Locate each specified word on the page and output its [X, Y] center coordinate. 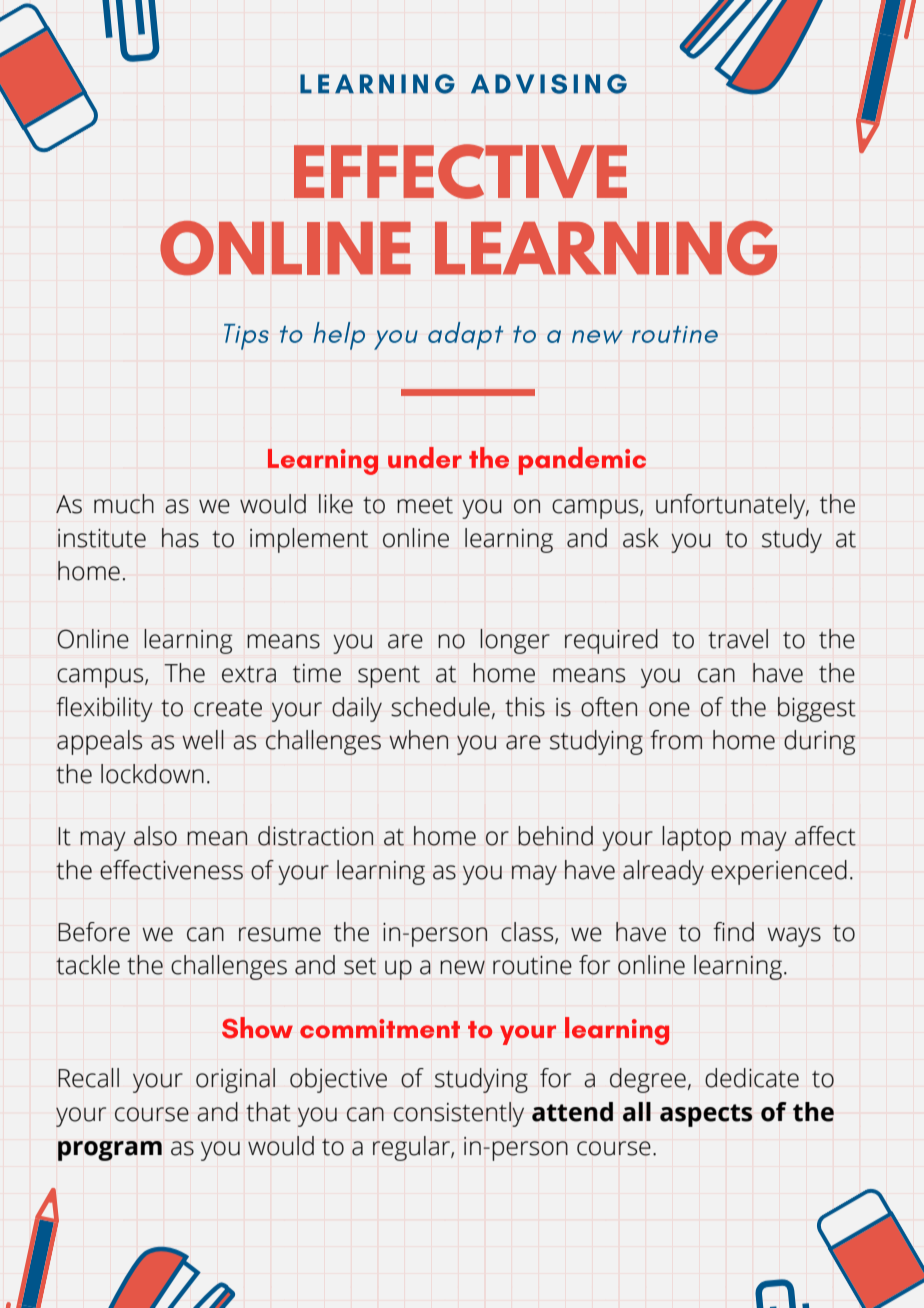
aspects [706, 1115]
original [235, 1080]
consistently [459, 1114]
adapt [465, 336]
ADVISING [549, 84]
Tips [246, 337]
